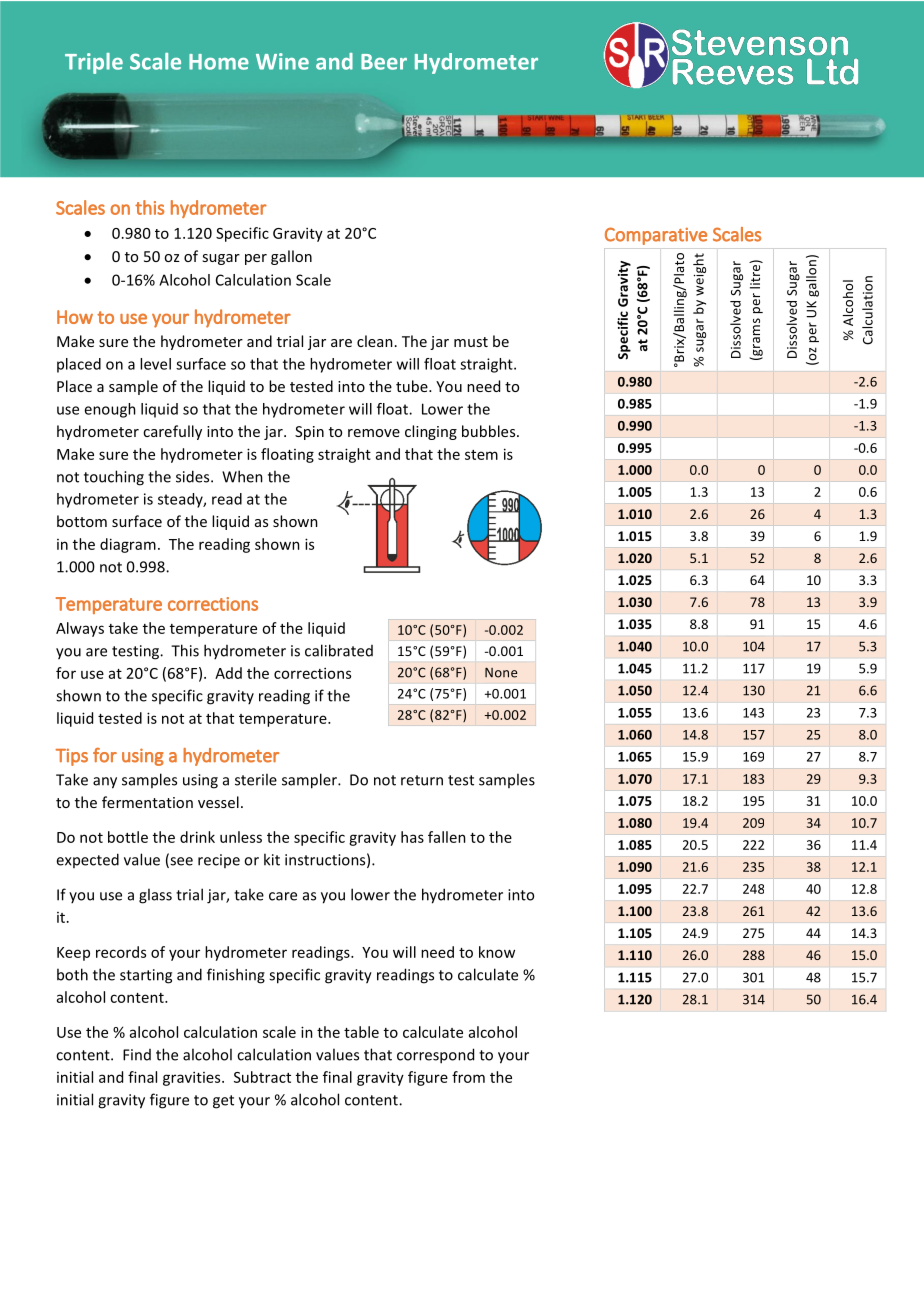 This screenshot has height=1308, width=924. What do you see at coordinates (501, 672) in the screenshot?
I see `None` at bounding box center [501, 672].
